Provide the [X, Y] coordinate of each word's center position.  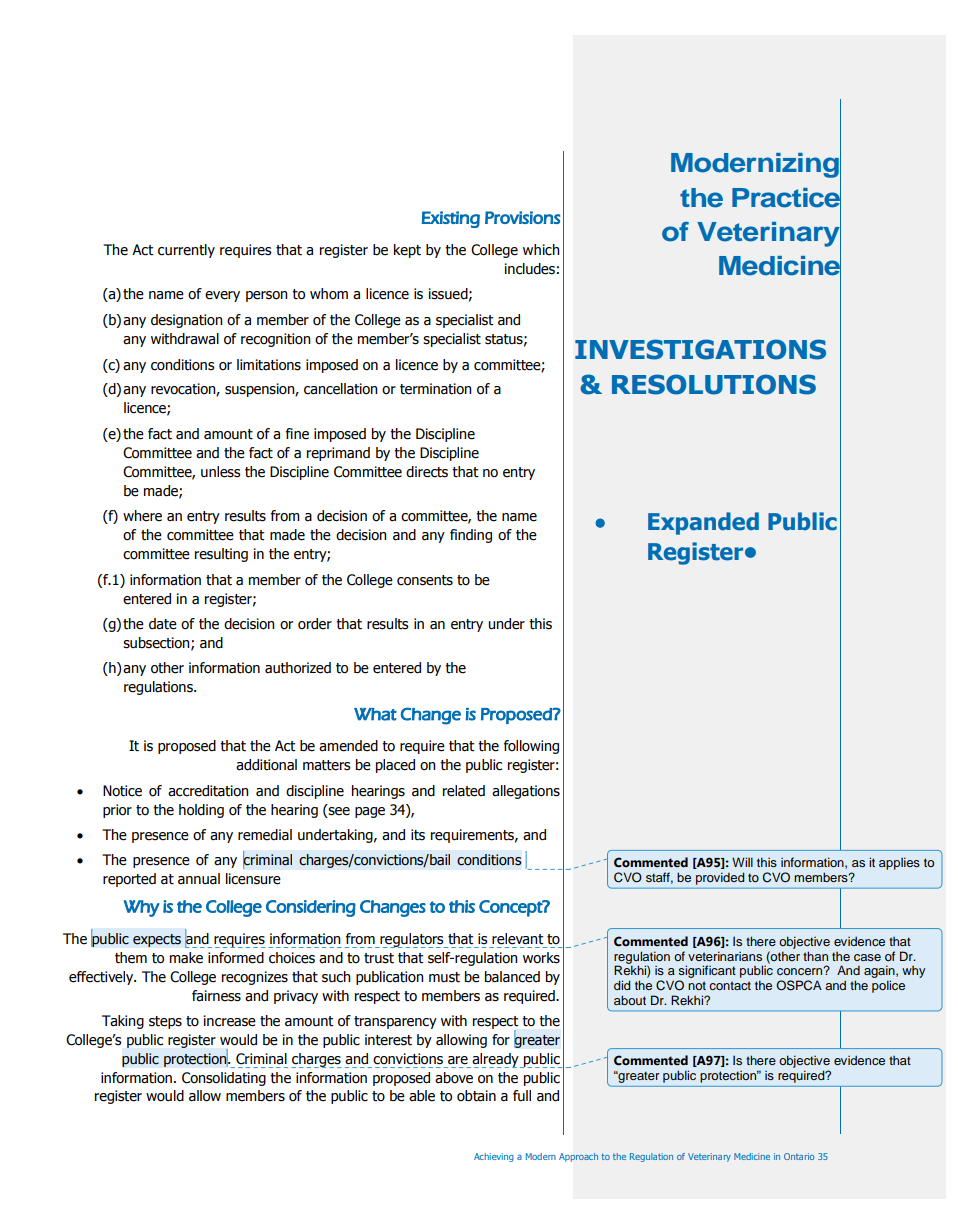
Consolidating [224, 1079]
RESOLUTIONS [714, 384]
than [815, 956]
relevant [518, 939]
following [531, 747]
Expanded [703, 523]
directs [427, 472]
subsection [157, 643]
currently [186, 251]
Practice [786, 197]
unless [221, 472]
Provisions [522, 217]
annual [199, 879]
